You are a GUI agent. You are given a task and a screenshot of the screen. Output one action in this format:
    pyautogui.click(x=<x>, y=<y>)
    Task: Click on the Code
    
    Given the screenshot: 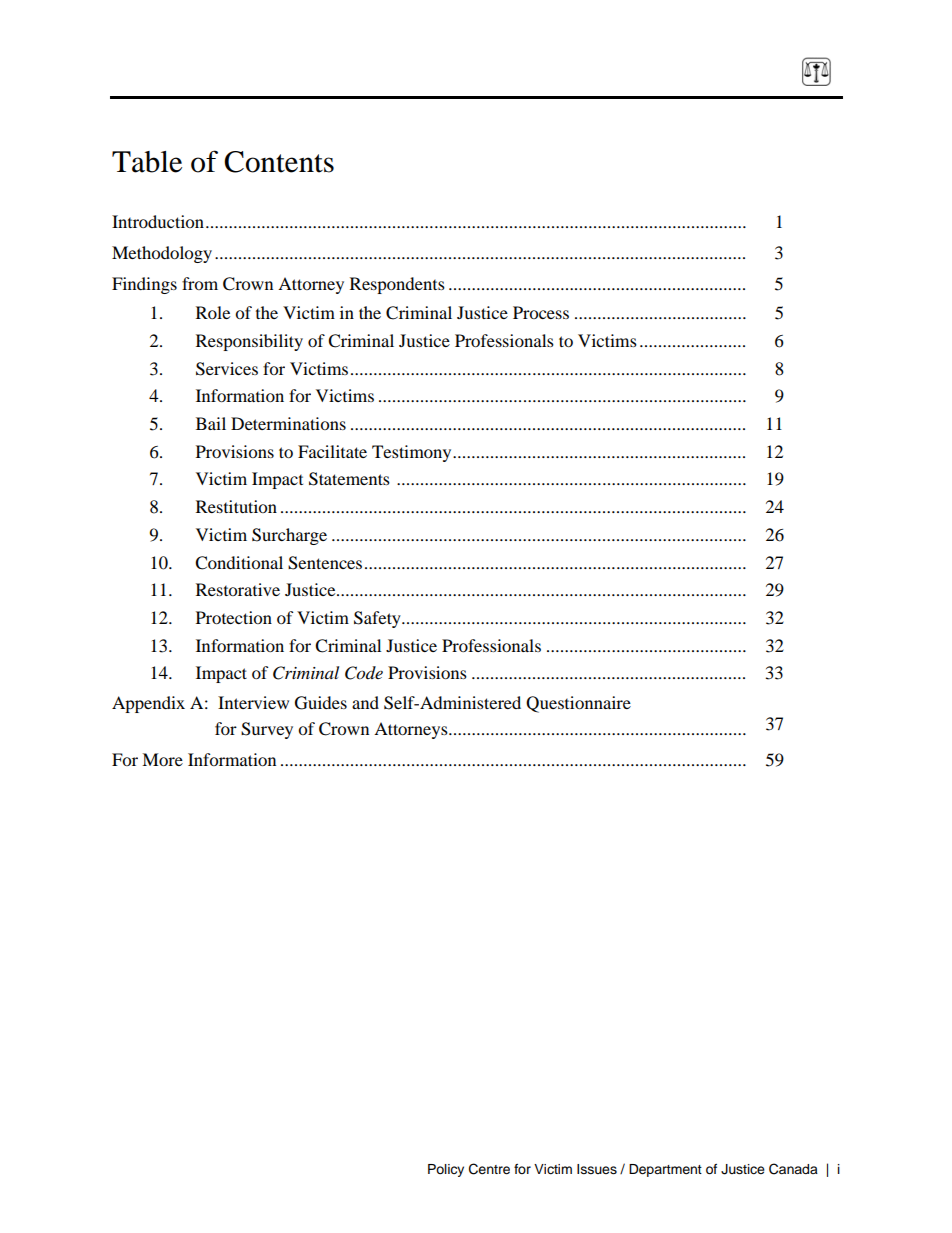 What is the action you would take?
    pyautogui.click(x=364, y=673)
